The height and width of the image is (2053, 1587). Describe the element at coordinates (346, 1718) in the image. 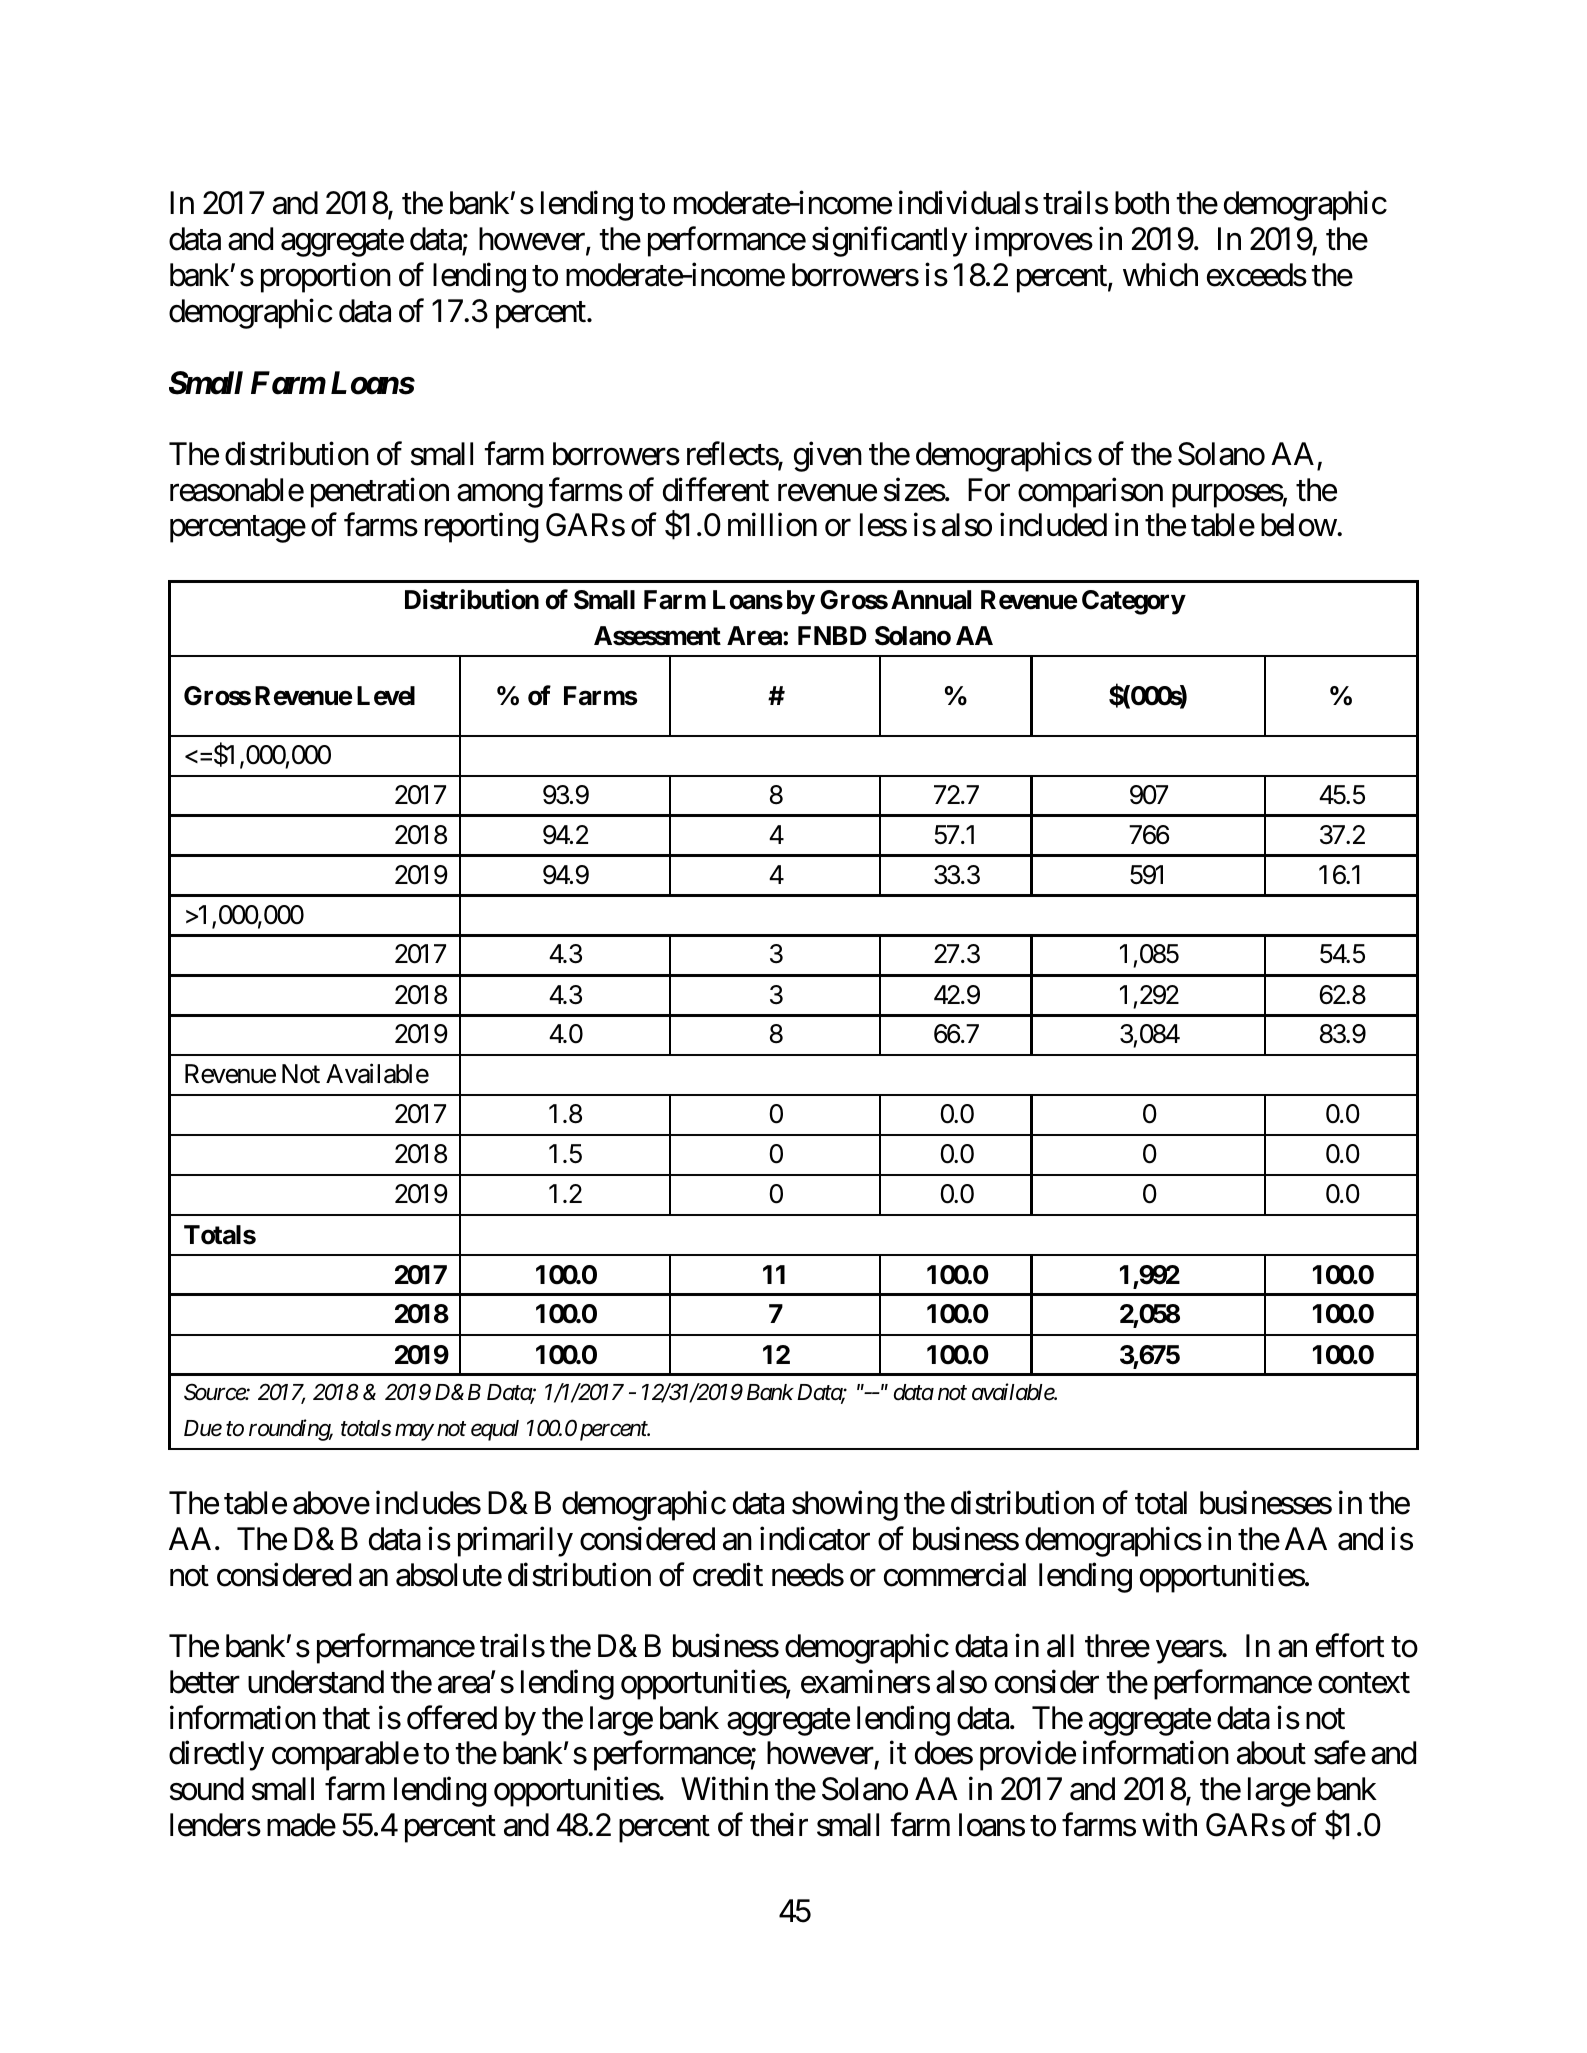

I see `that` at that location.
